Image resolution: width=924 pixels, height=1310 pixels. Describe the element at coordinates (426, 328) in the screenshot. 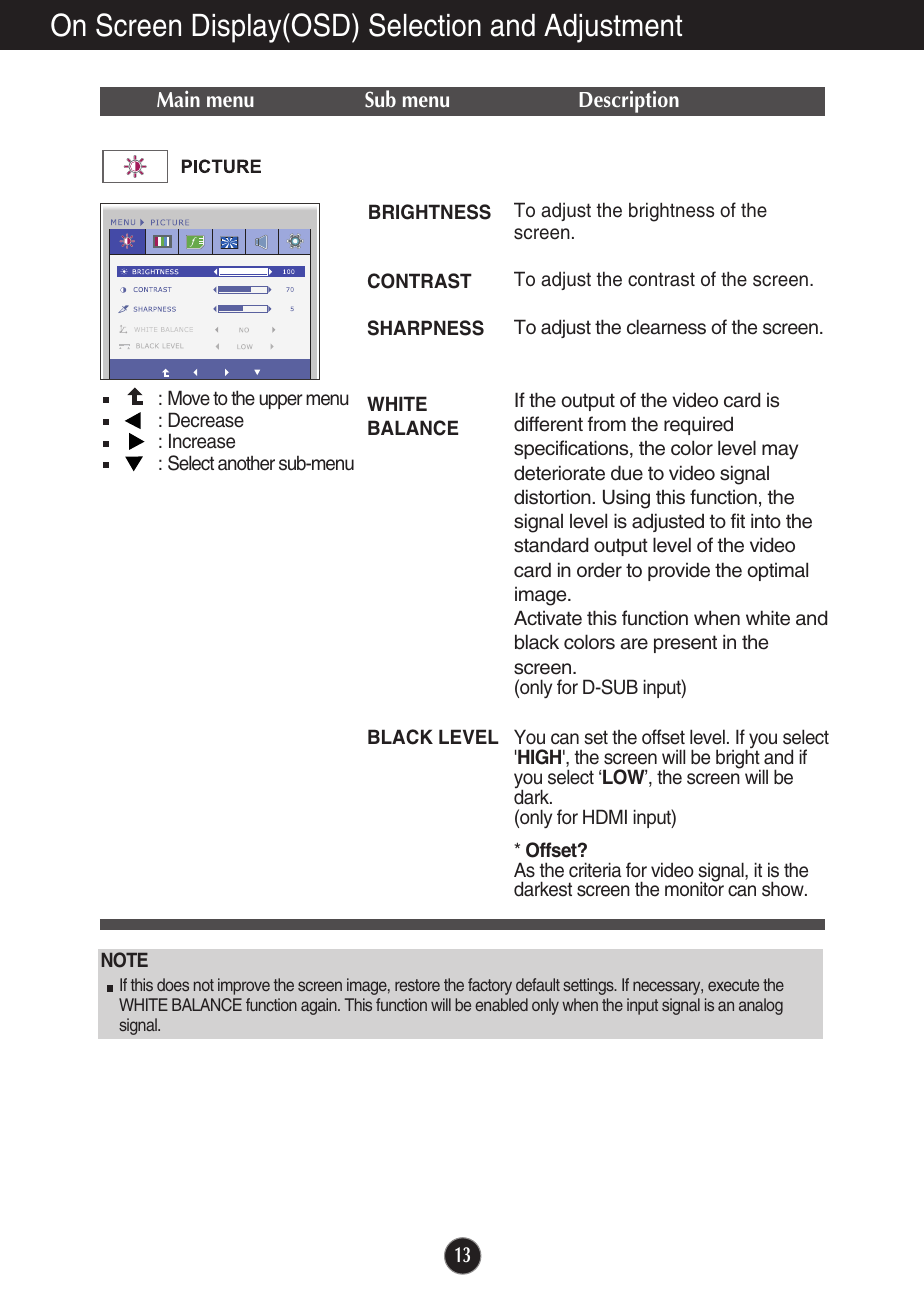

I see `SHARPNESS` at that location.
